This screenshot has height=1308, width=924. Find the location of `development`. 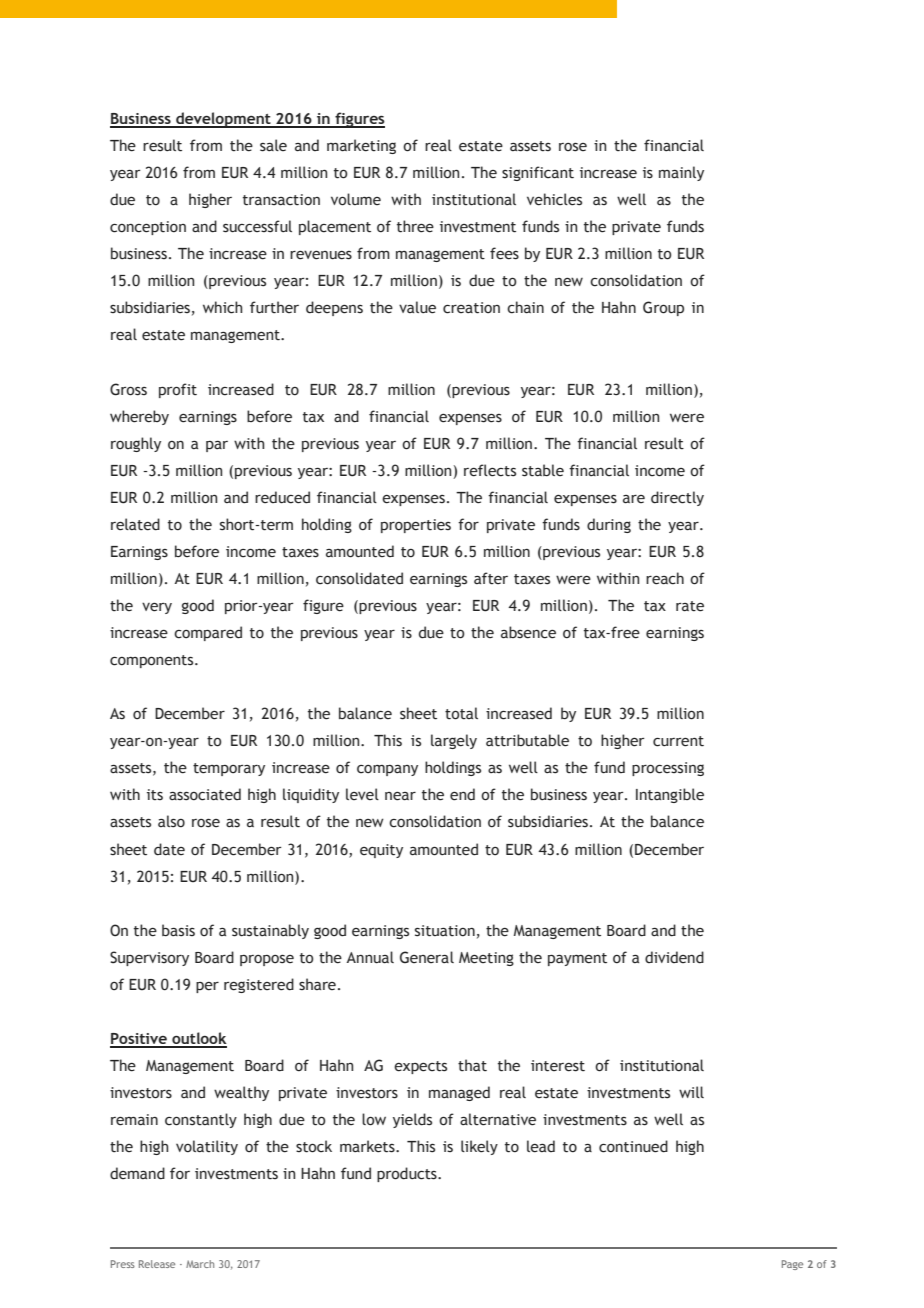

development is located at coordinates (223, 120).
